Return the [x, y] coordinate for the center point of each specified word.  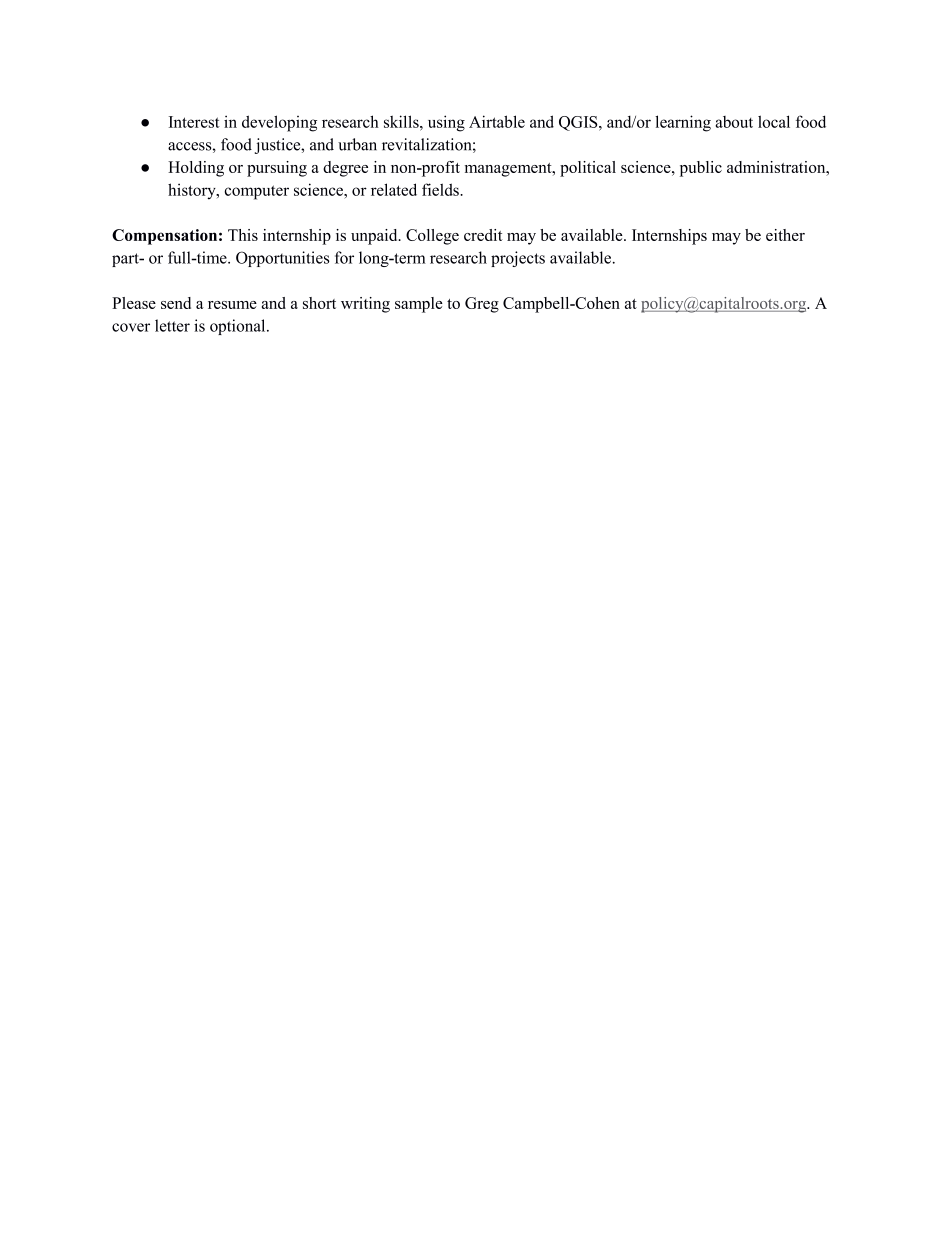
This [243, 235]
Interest [194, 122]
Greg [482, 305]
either [785, 235]
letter [172, 325]
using [446, 123]
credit [483, 235]
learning [683, 123]
